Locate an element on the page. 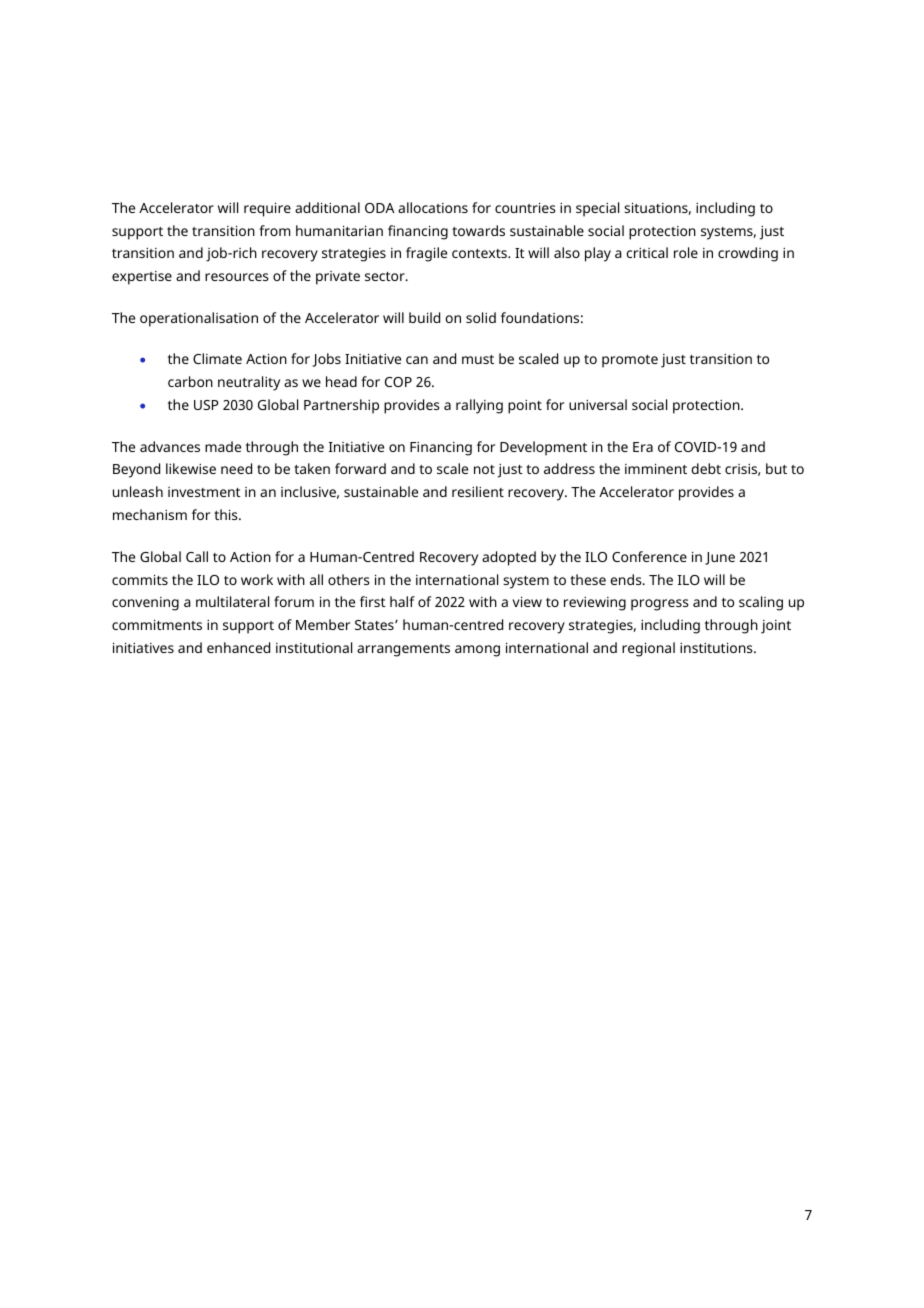  require is located at coordinates (267, 209).
